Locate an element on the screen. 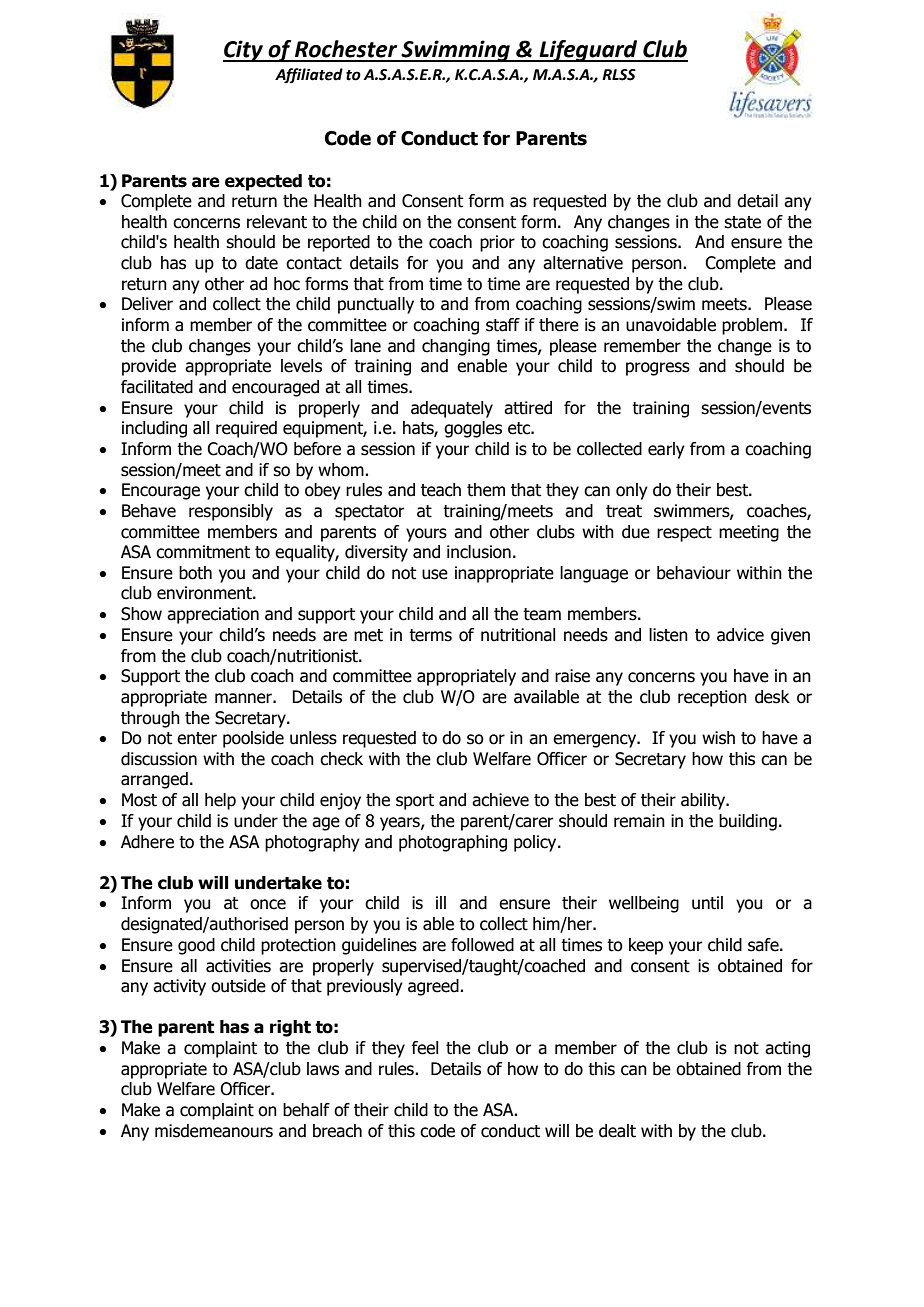  required is located at coordinates (246, 429).
